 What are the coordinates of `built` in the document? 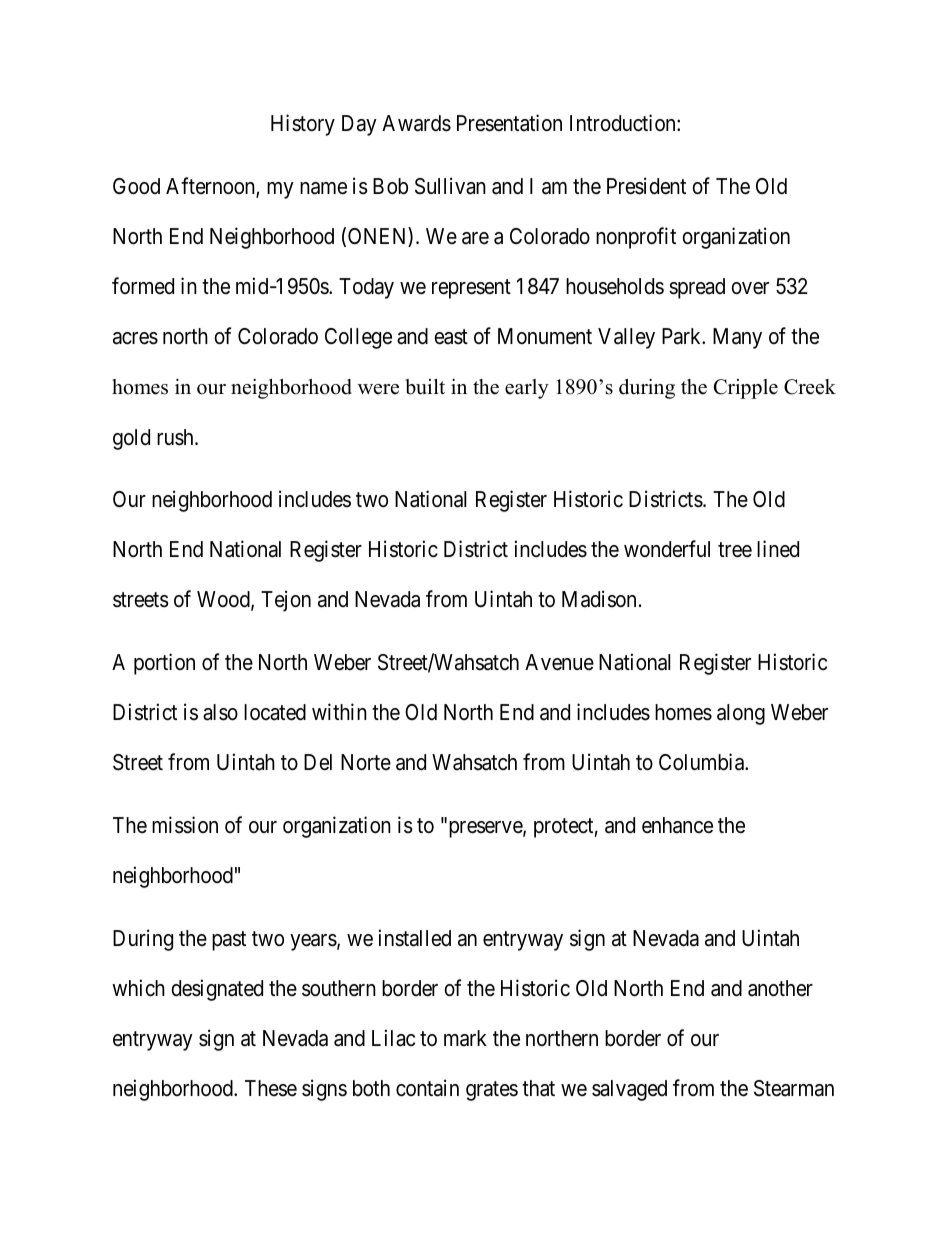 It's located at (425, 387).
